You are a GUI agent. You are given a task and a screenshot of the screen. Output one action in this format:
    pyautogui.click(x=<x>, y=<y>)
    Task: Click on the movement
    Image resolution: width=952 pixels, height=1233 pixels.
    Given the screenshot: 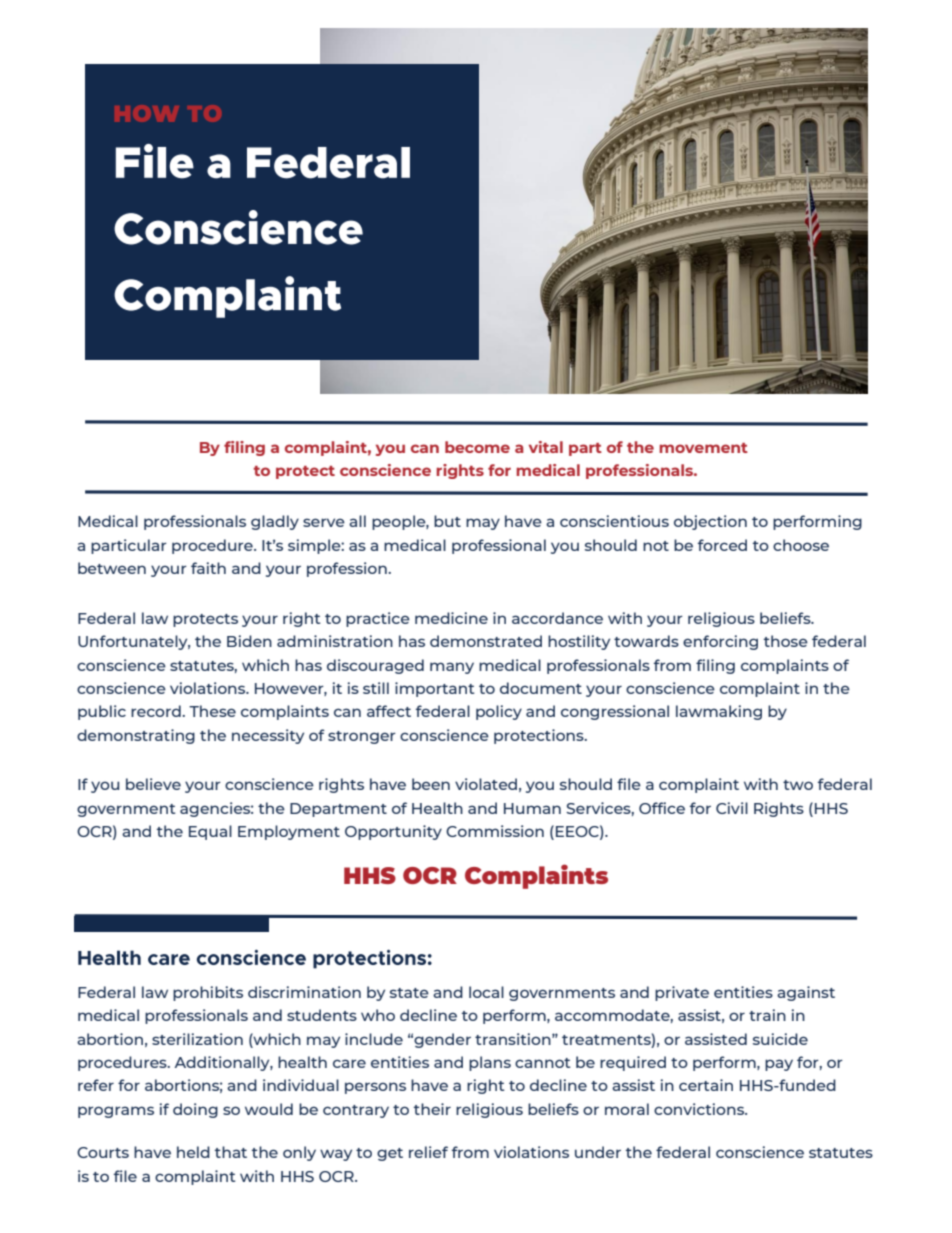 What is the action you would take?
    pyautogui.click(x=703, y=448)
